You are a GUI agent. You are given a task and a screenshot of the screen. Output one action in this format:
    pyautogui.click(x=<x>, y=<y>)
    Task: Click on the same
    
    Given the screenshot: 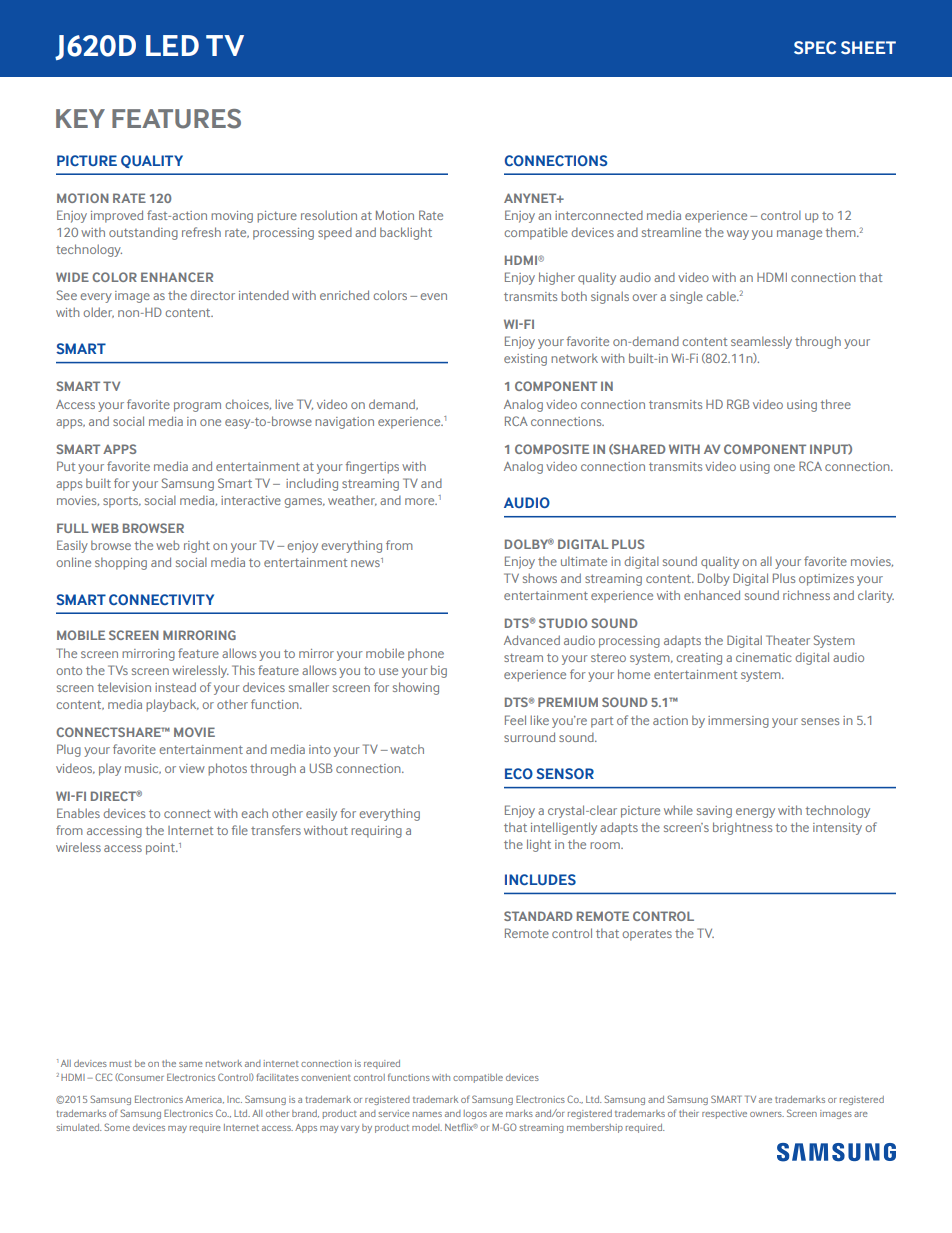 What is the action you would take?
    pyautogui.click(x=191, y=1064)
